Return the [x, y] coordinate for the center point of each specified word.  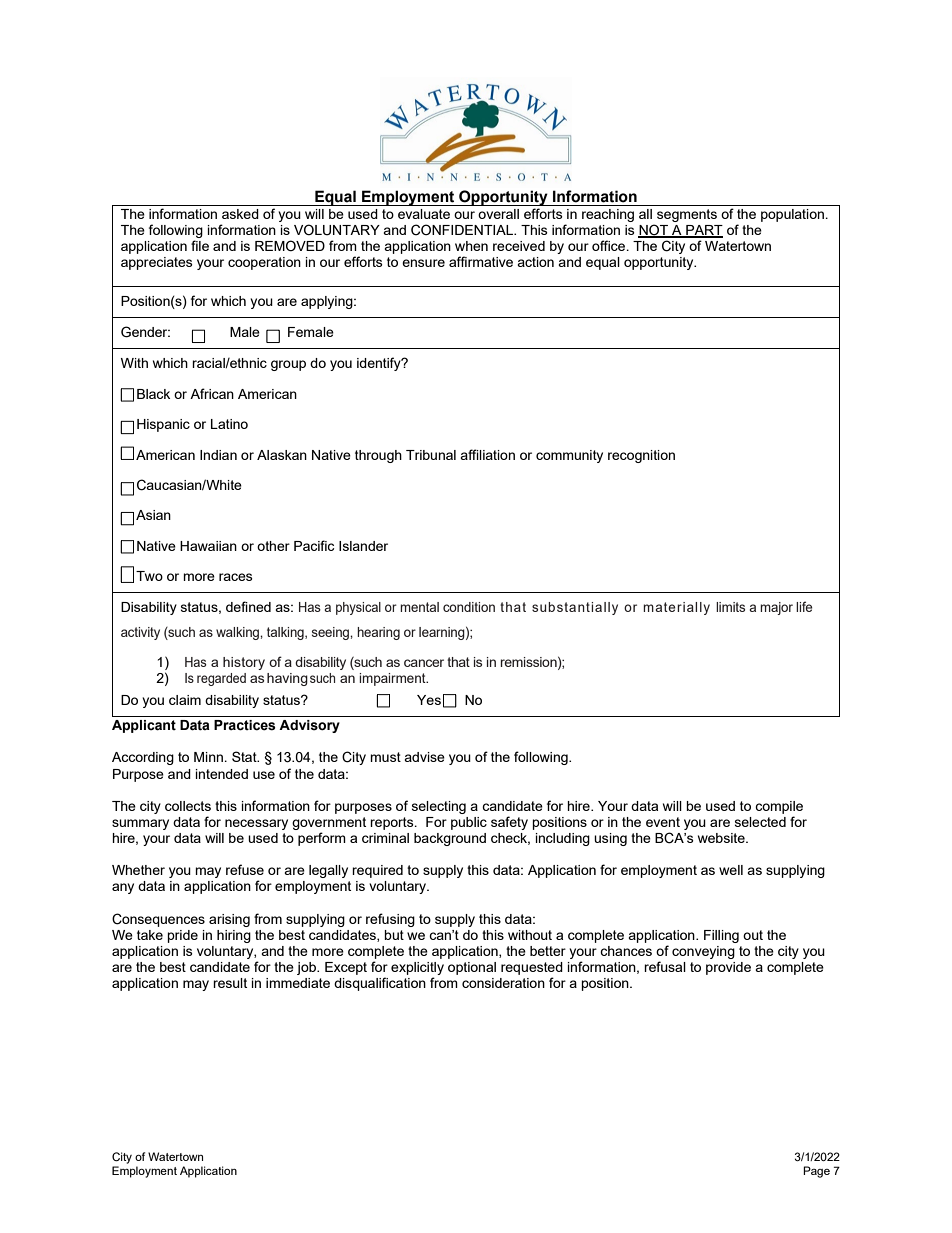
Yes [429, 700]
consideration [503, 983]
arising [229, 920]
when [471, 246]
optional [472, 968]
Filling [721, 936]
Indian [218, 455]
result [230, 983]
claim [185, 700]
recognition [641, 456]
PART [703, 231]
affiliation [487, 454]
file [200, 245]
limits [730, 607]
